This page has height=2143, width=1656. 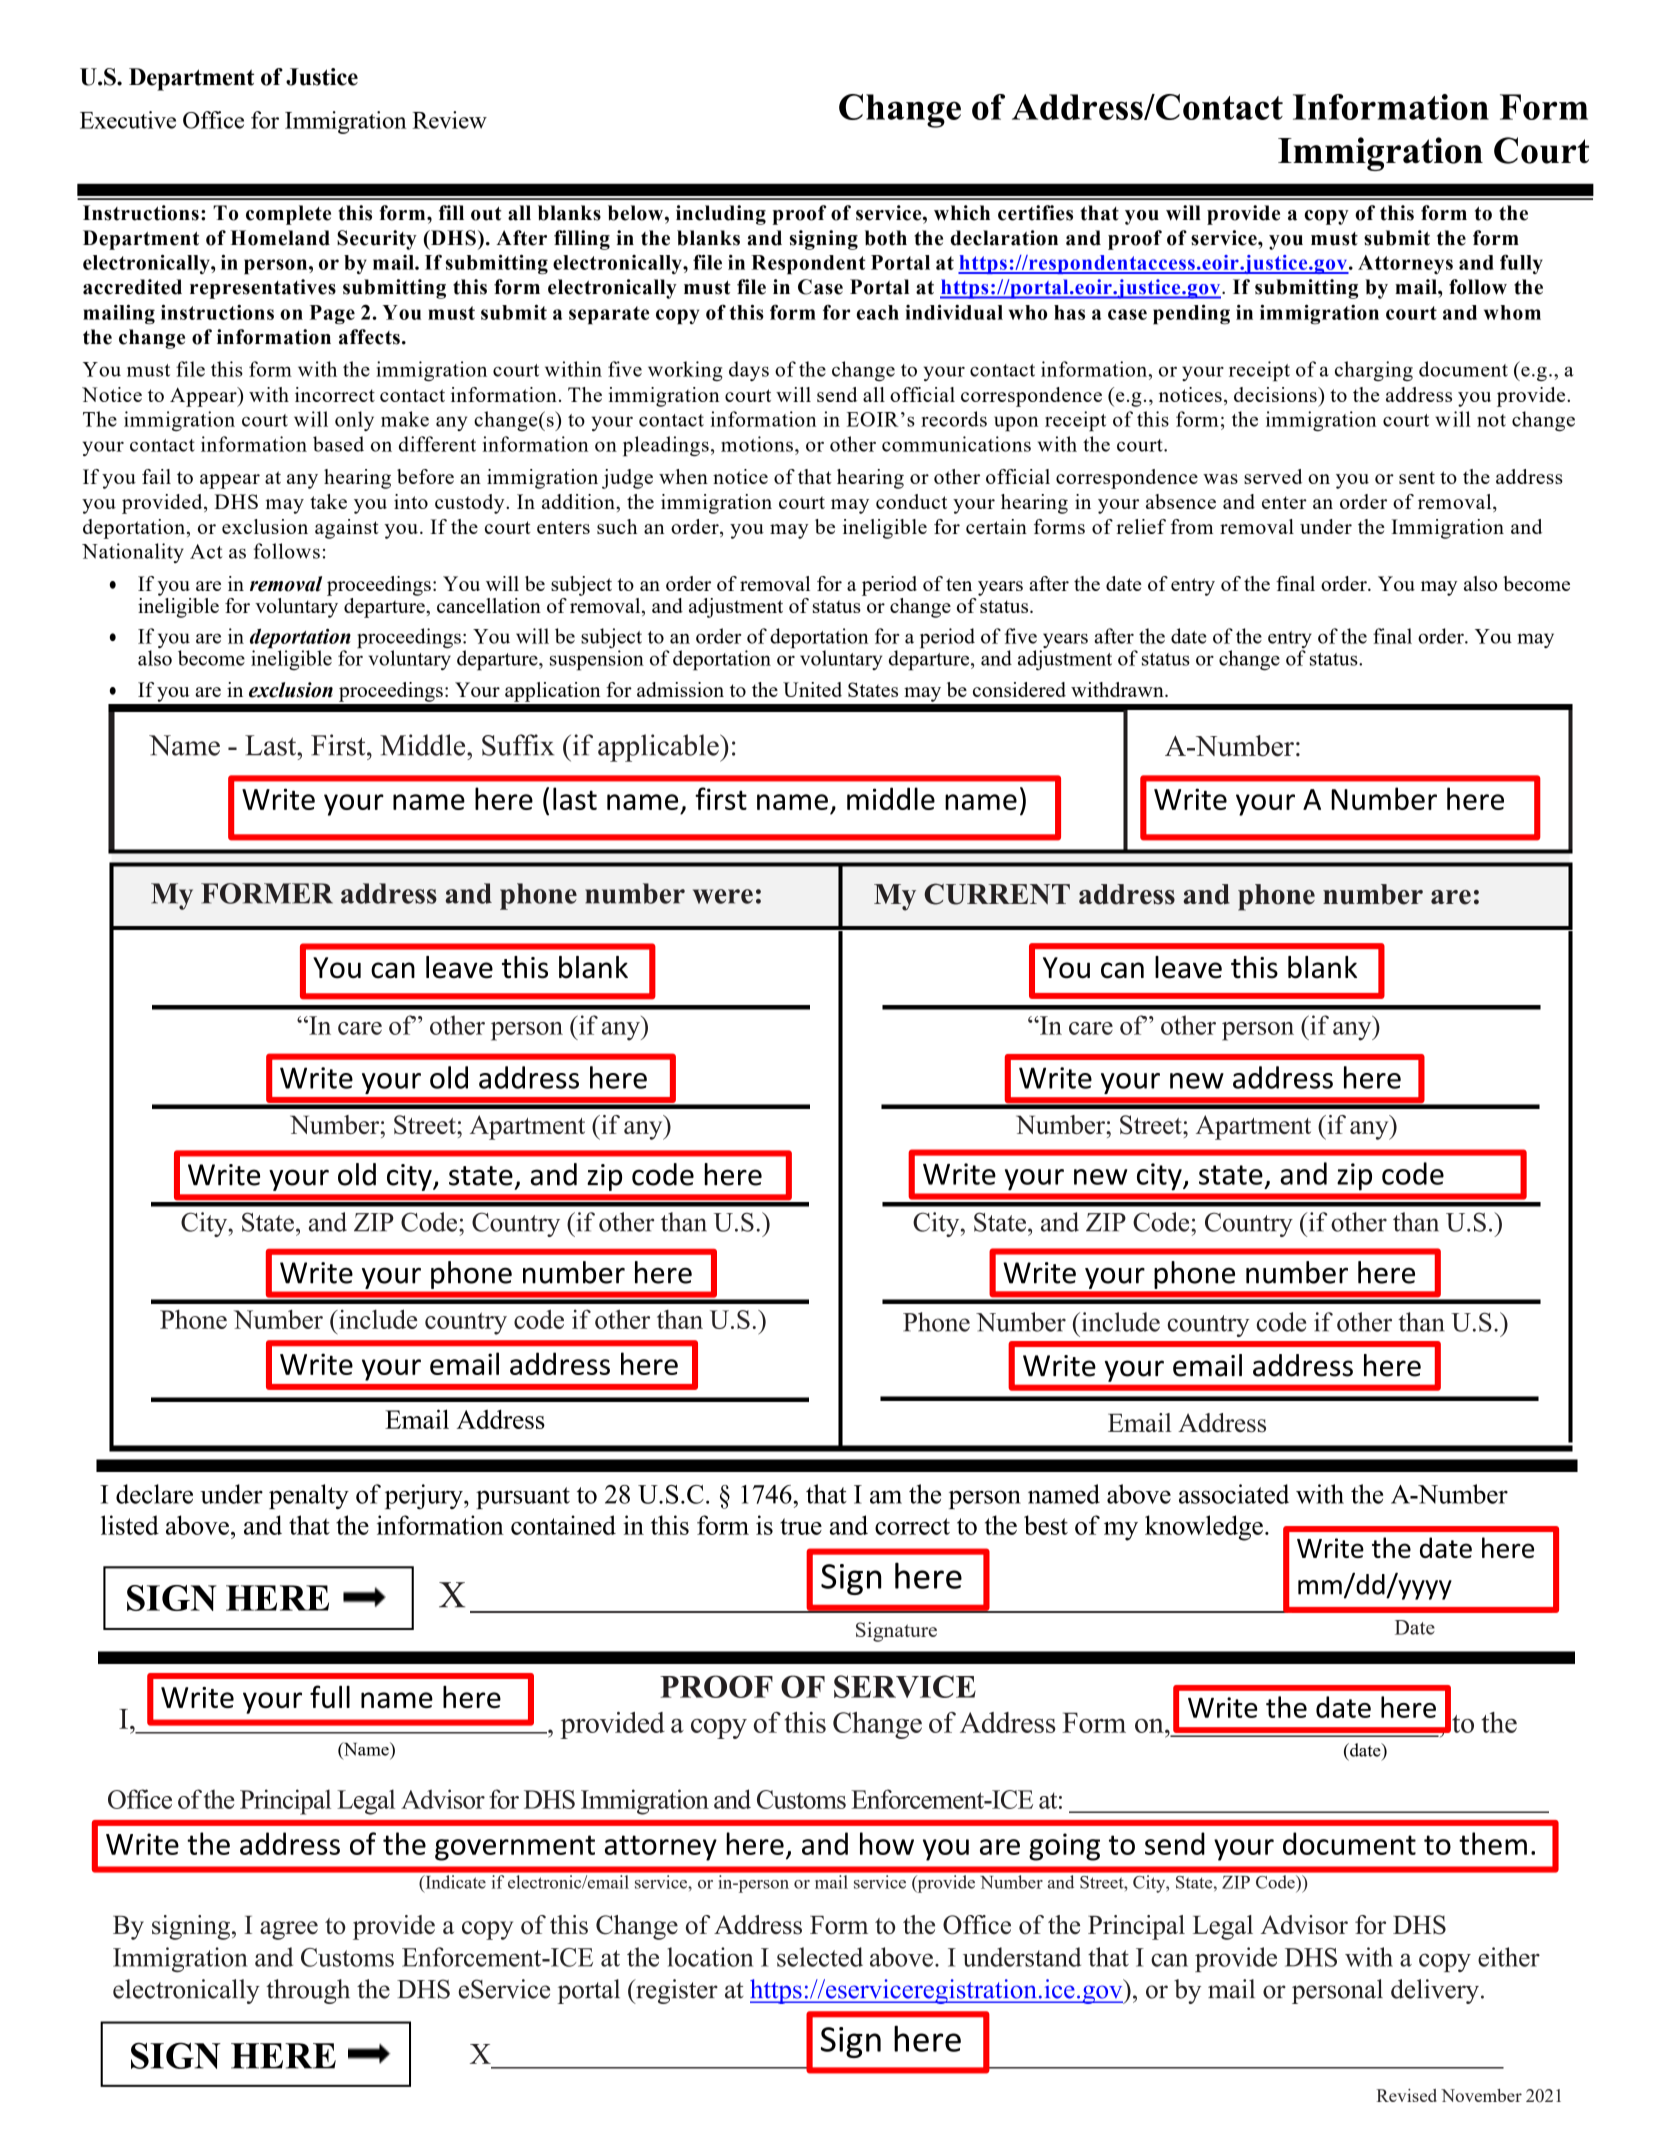 I want to click on were, so click(x=723, y=896).
